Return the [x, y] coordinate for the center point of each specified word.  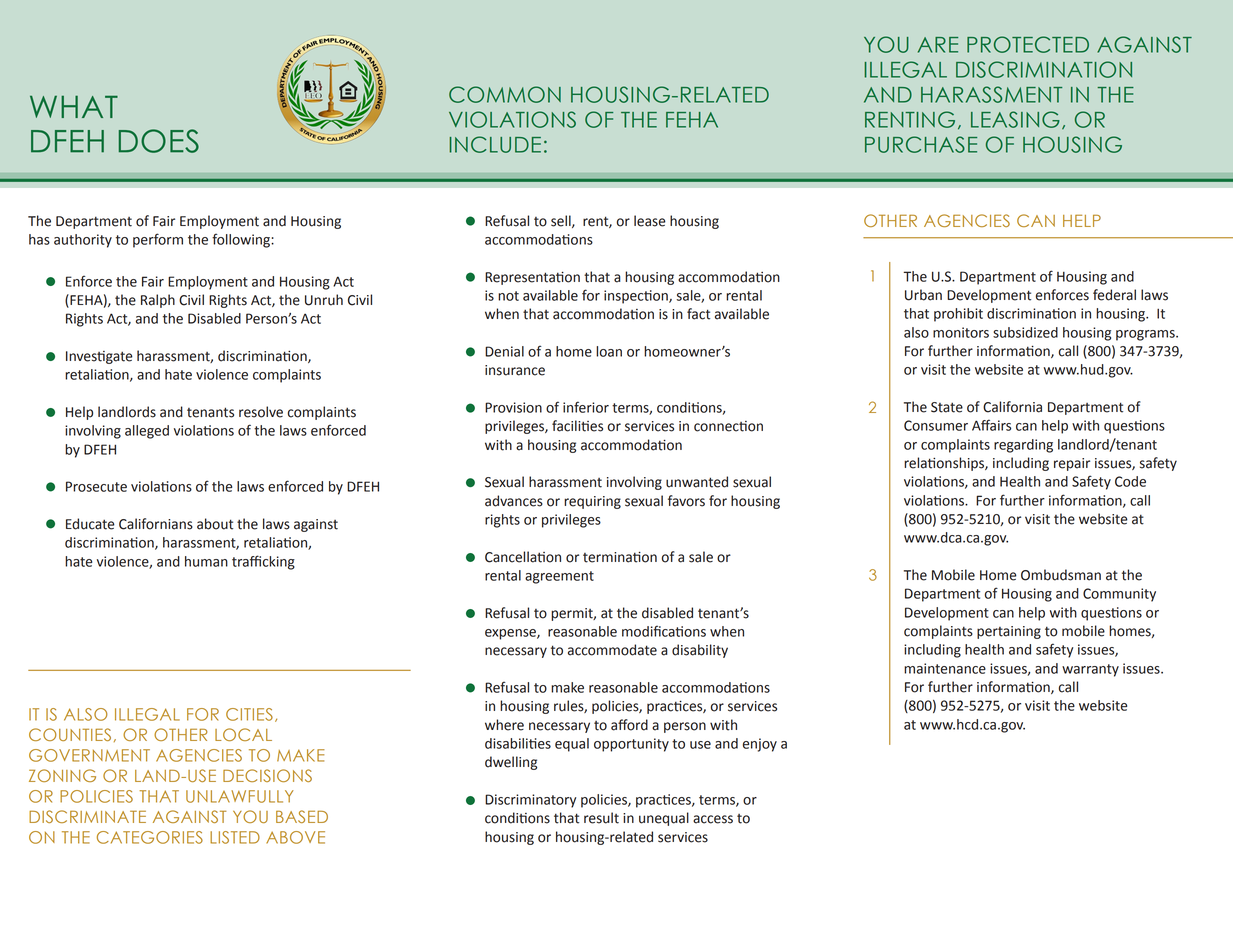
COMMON [505, 94]
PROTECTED [1028, 44]
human [206, 561]
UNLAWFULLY [240, 796]
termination [620, 557]
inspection [637, 297]
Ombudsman [1061, 575]
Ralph [158, 301]
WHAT [74, 106]
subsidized [1025, 332]
